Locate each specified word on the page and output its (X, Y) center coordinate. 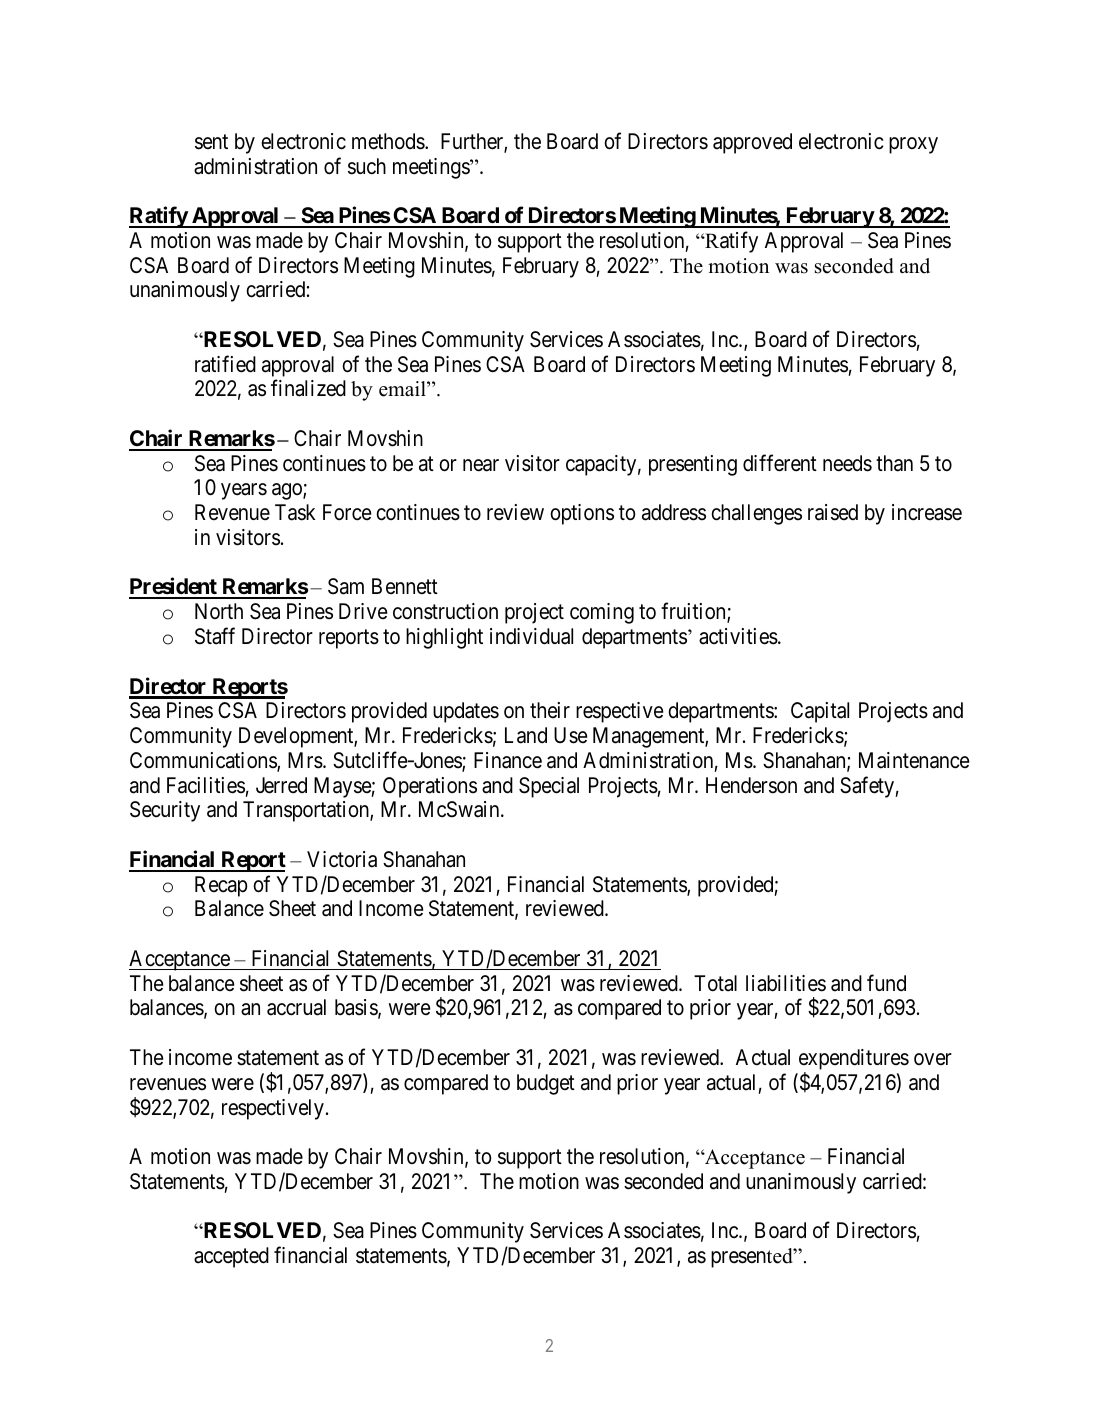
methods (389, 141)
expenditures (854, 1061)
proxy (913, 145)
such (367, 166)
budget (546, 1084)
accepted (231, 1257)
